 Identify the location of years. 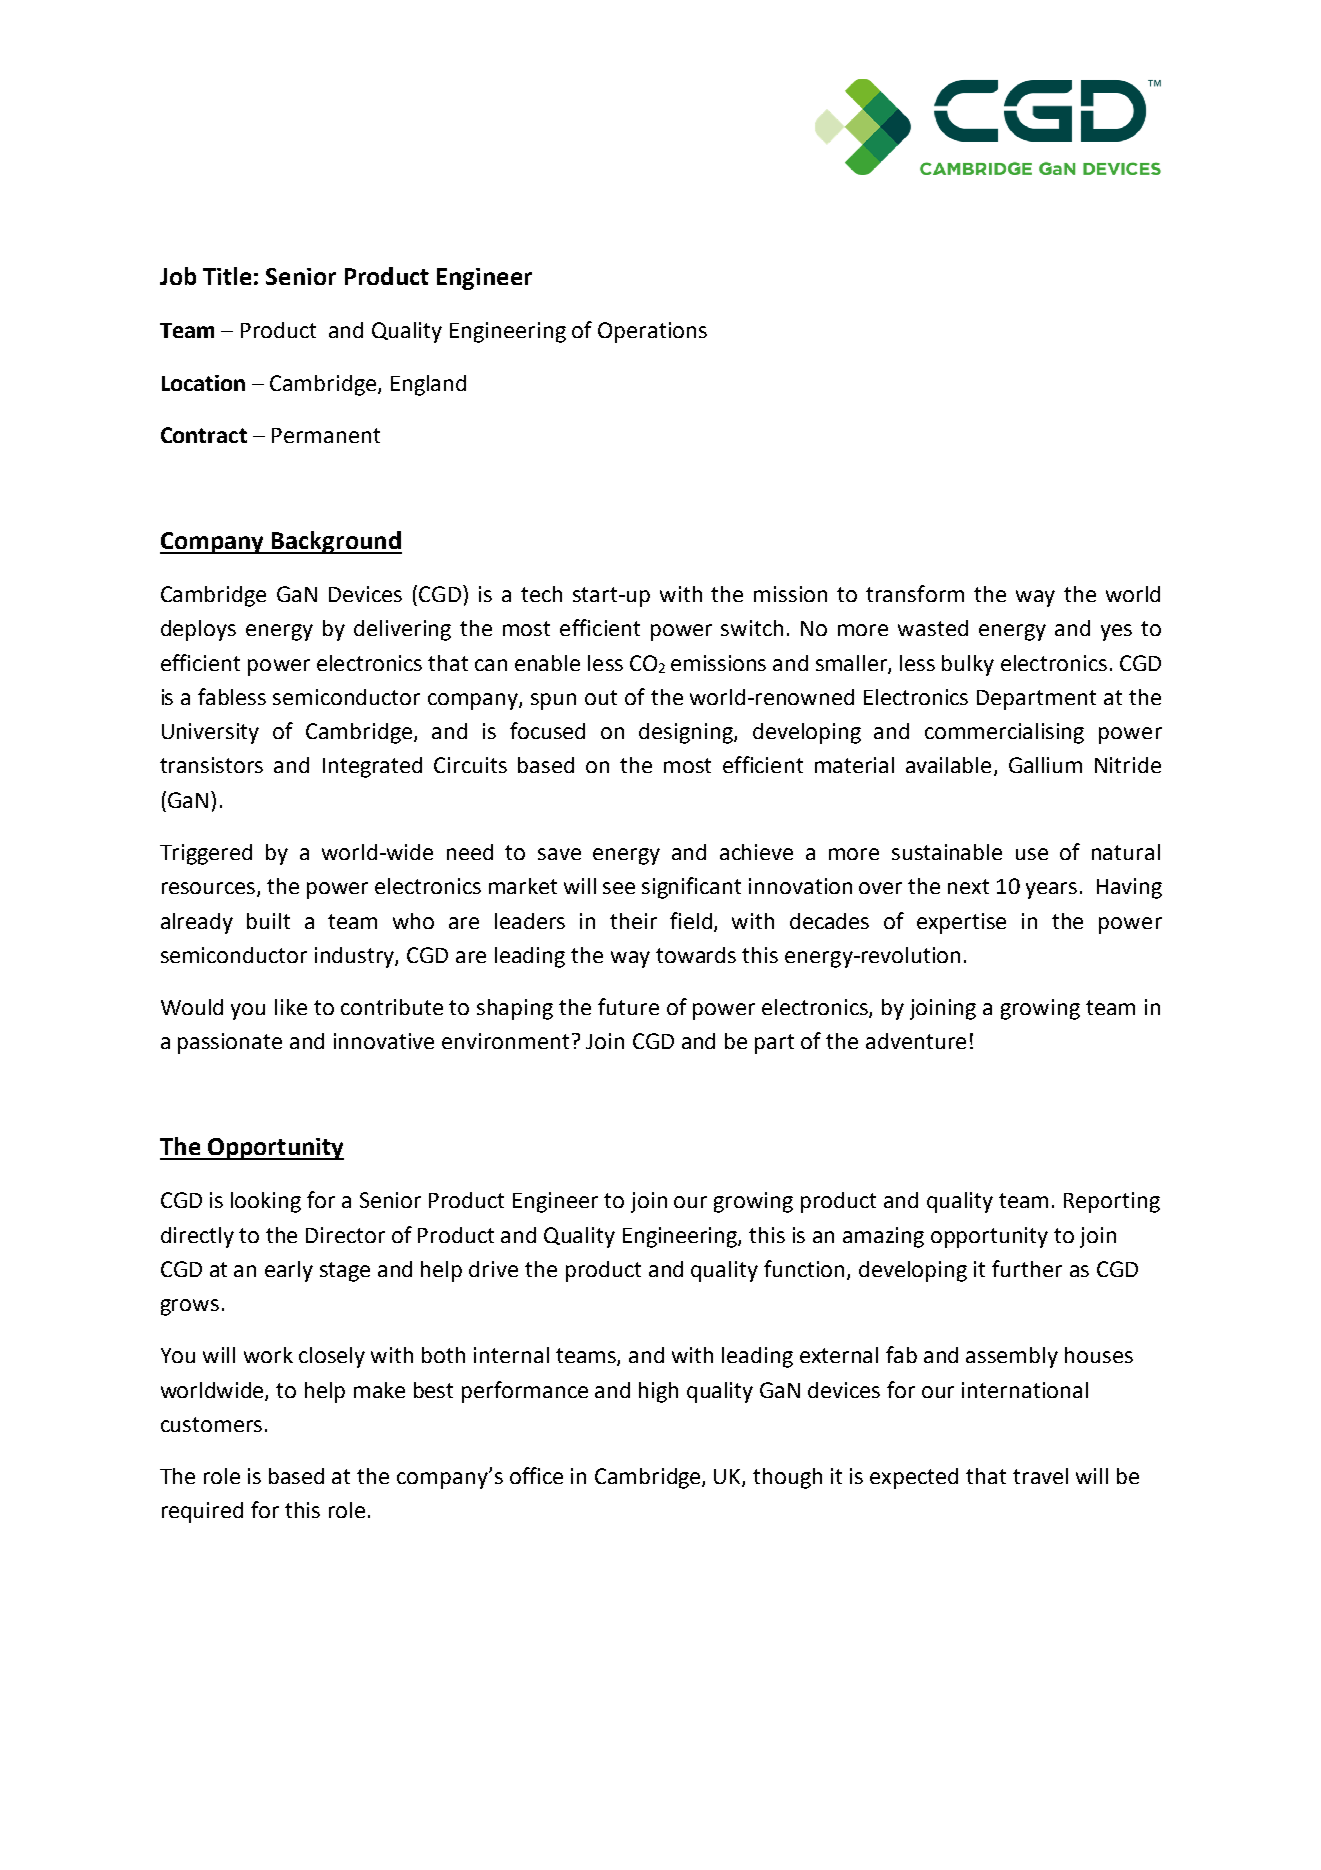
(1051, 890).
